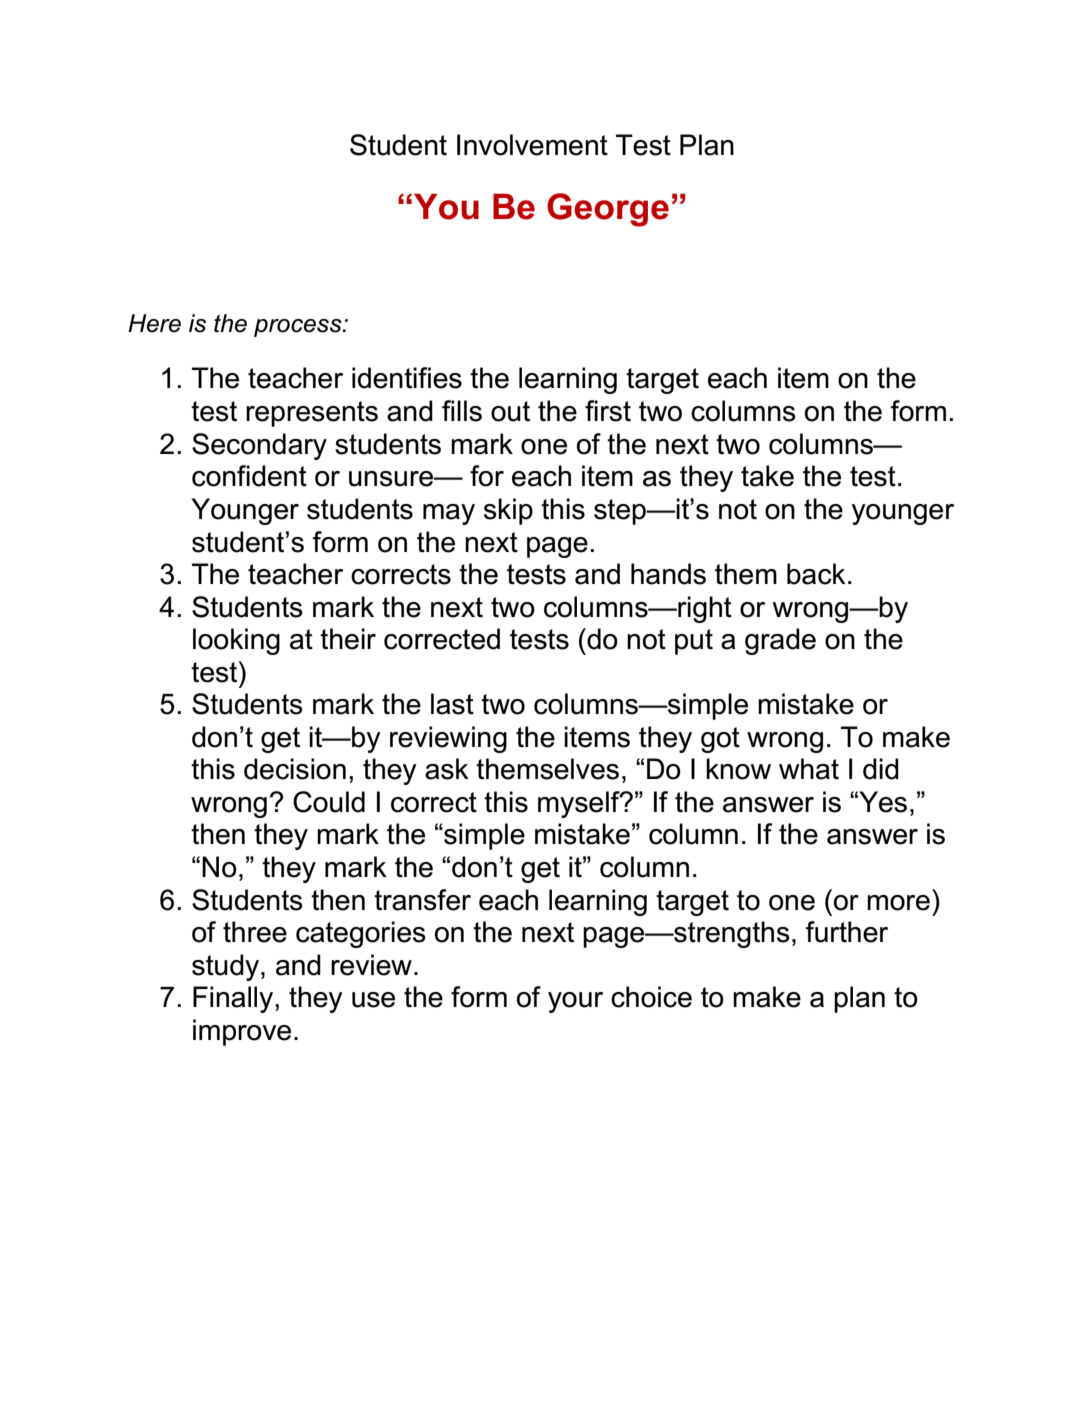  I want to click on further, so click(846, 932).
